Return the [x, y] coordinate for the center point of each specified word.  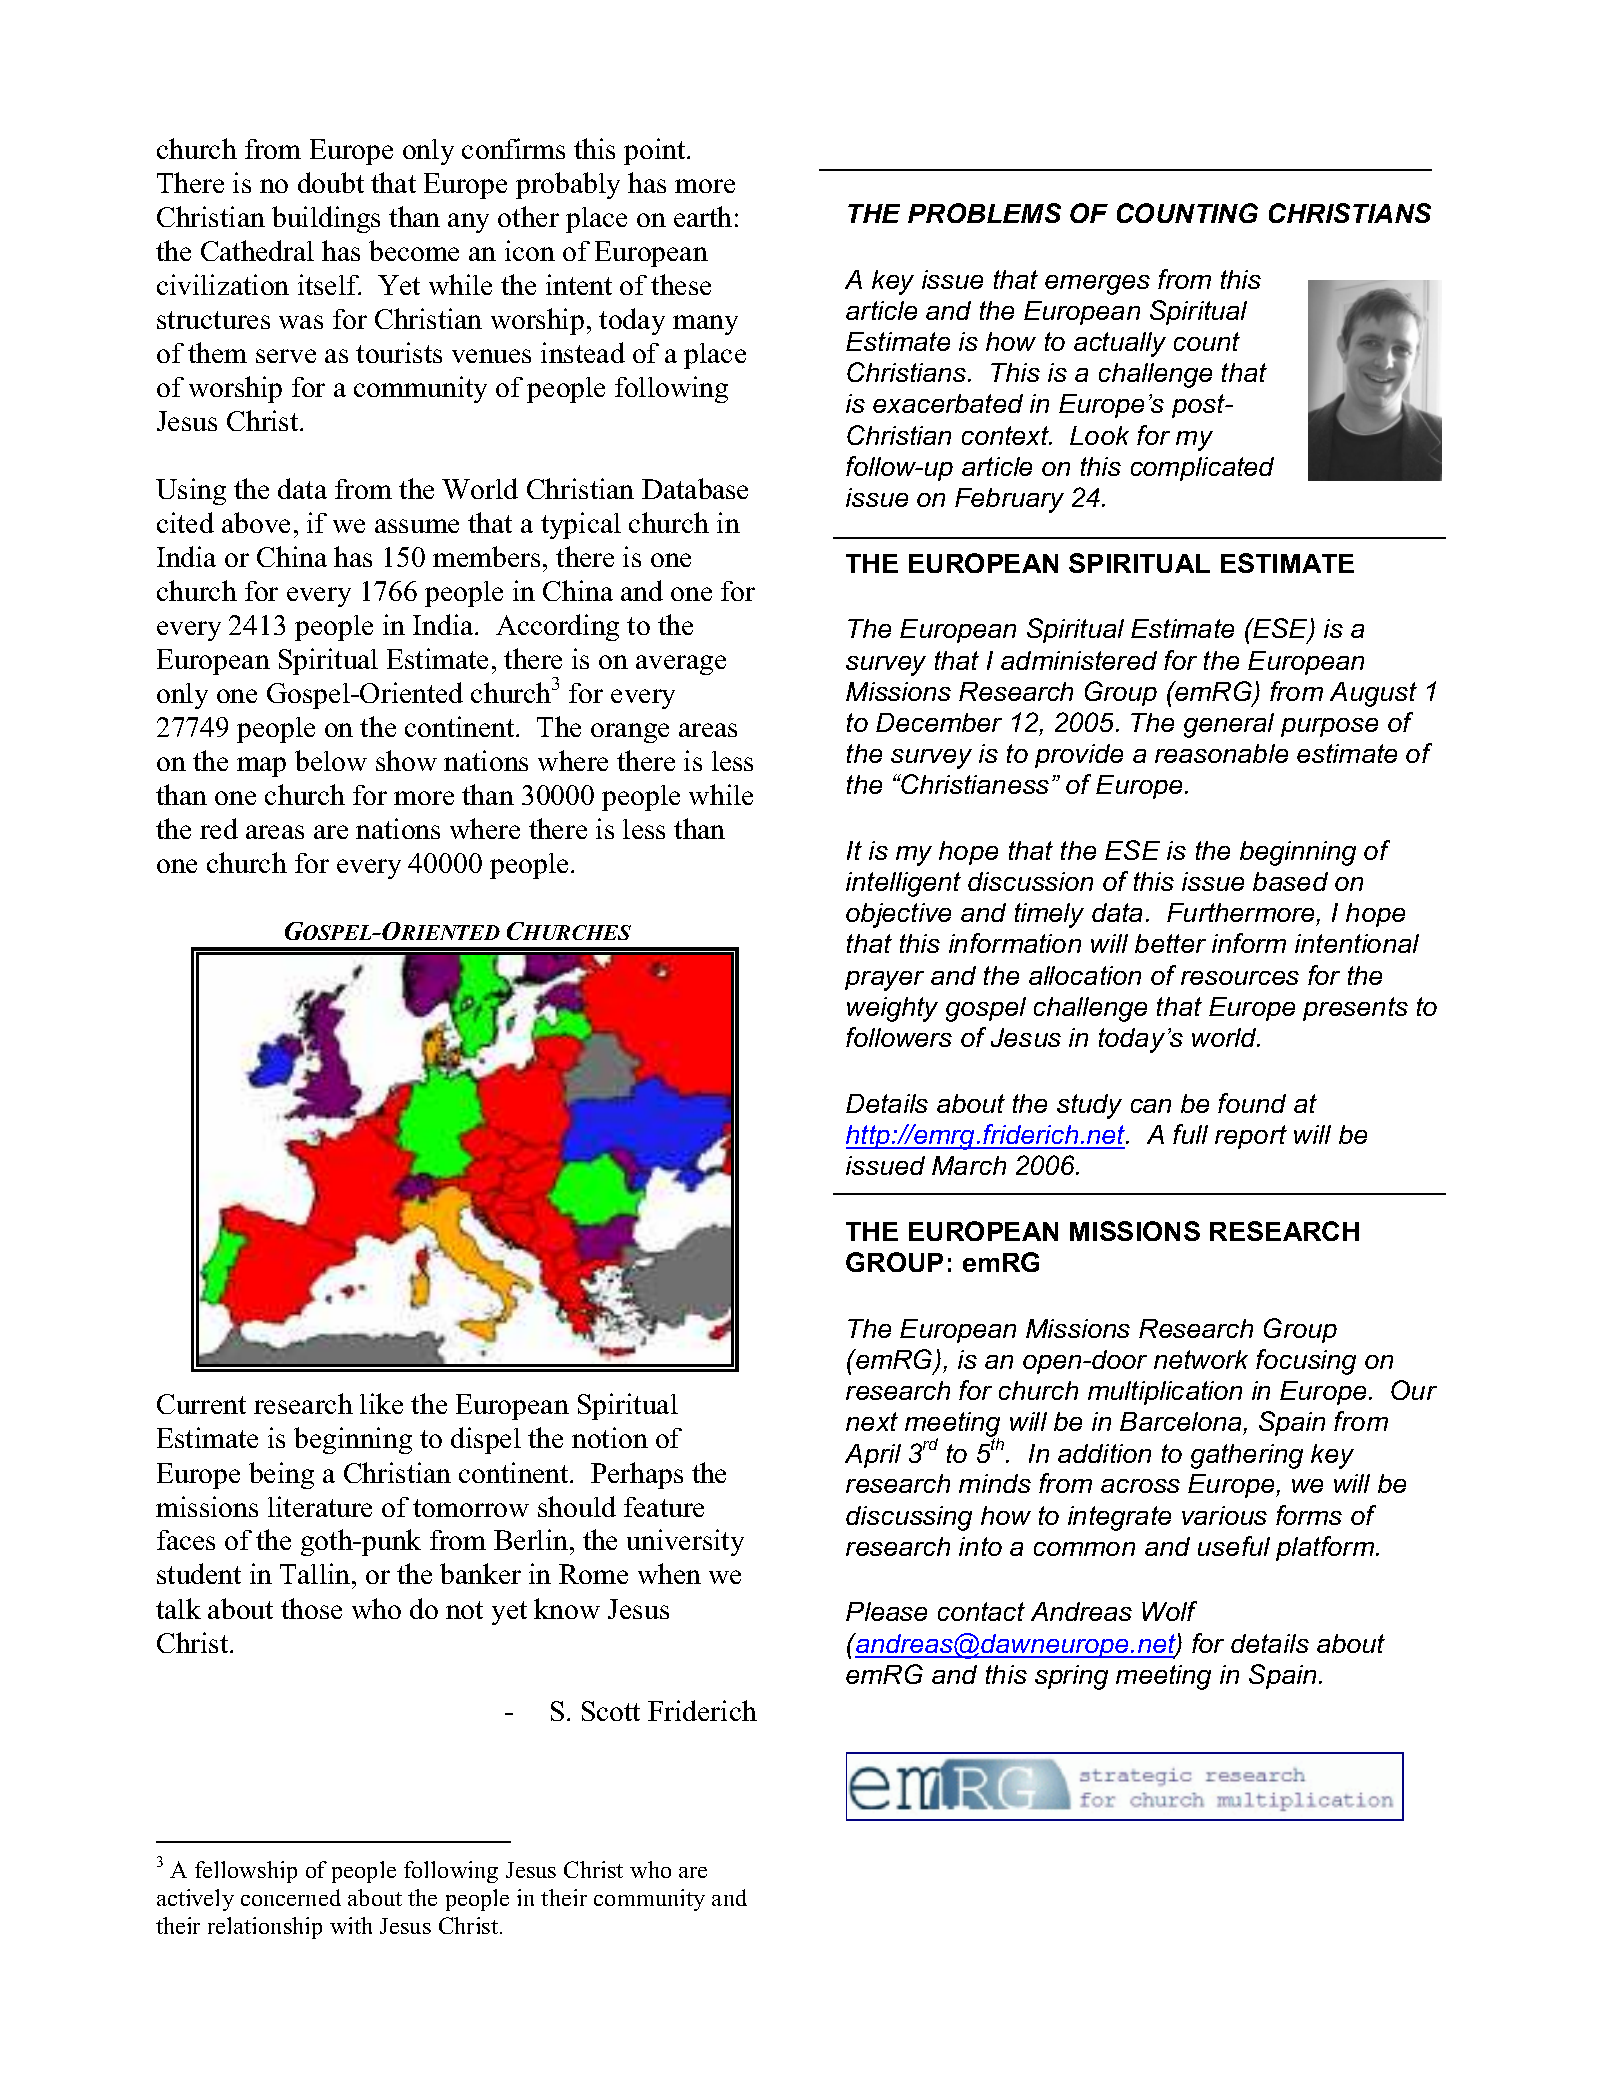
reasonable [1221, 753]
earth [703, 216]
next [872, 1421]
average [681, 665]
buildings [326, 219]
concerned [291, 1897]
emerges [1097, 285]
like [381, 1403]
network [1201, 1359]
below [331, 760]
